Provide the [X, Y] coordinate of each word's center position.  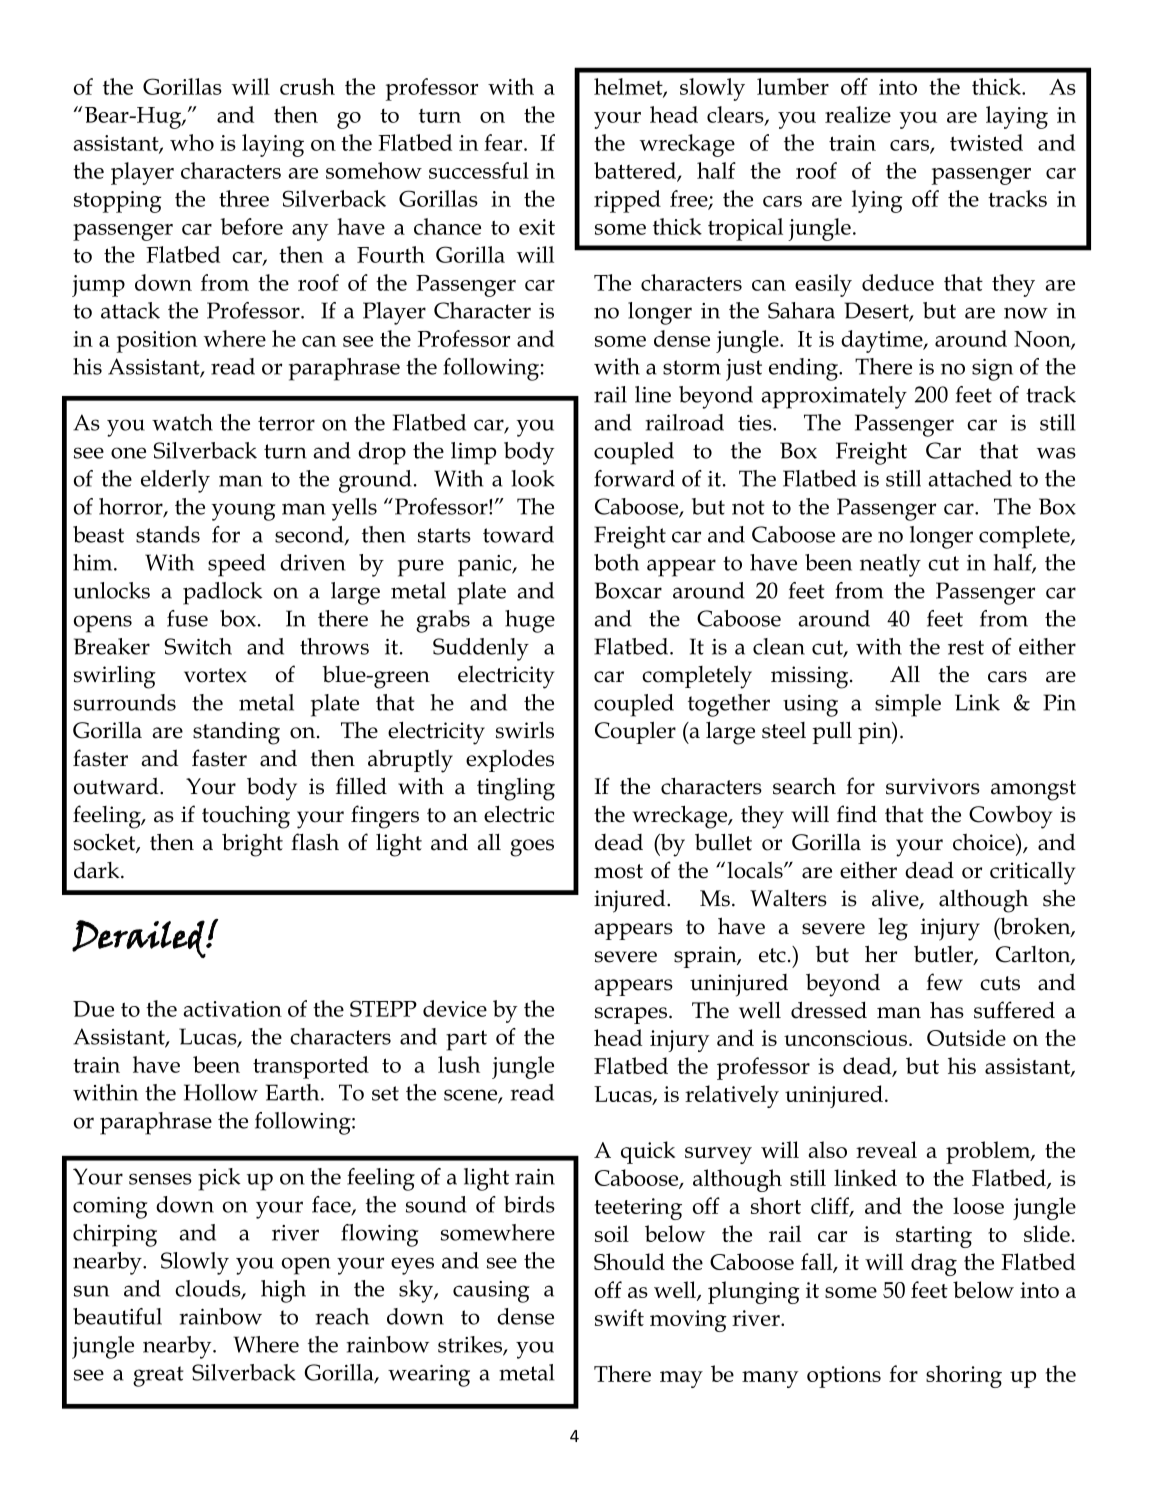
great [158, 1376]
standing [236, 733]
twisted [986, 142]
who [192, 142]
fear [504, 142]
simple [908, 705]
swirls [525, 730]
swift [619, 1317]
